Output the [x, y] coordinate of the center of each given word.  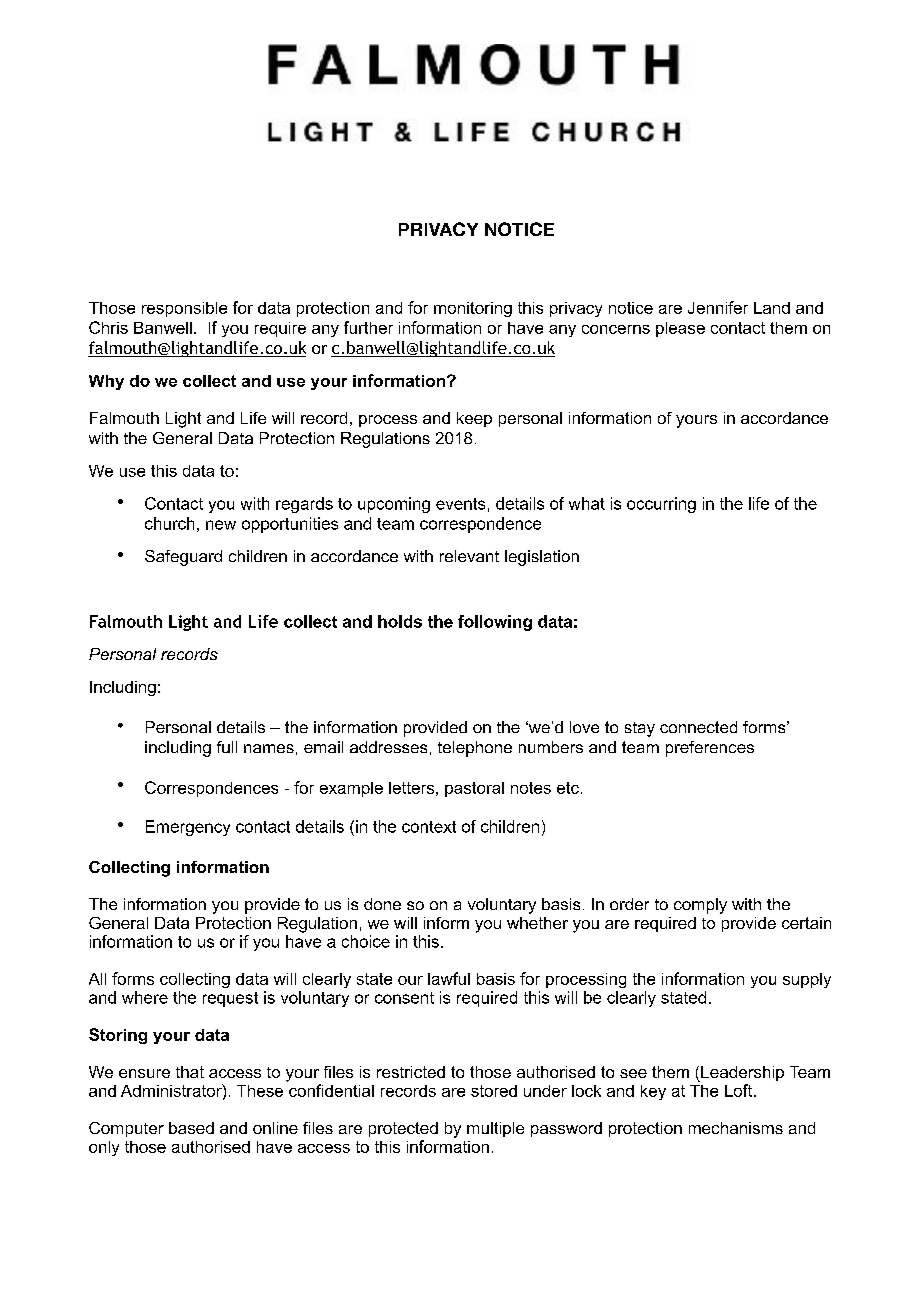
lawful [449, 978]
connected [698, 727]
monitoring [473, 309]
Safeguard [183, 558]
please [680, 329]
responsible [184, 309]
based [191, 1128]
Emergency [188, 828]
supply [807, 980]
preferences [710, 749]
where [145, 997]
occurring [661, 505]
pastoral [474, 789]
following [495, 623]
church [169, 523]
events [460, 504]
